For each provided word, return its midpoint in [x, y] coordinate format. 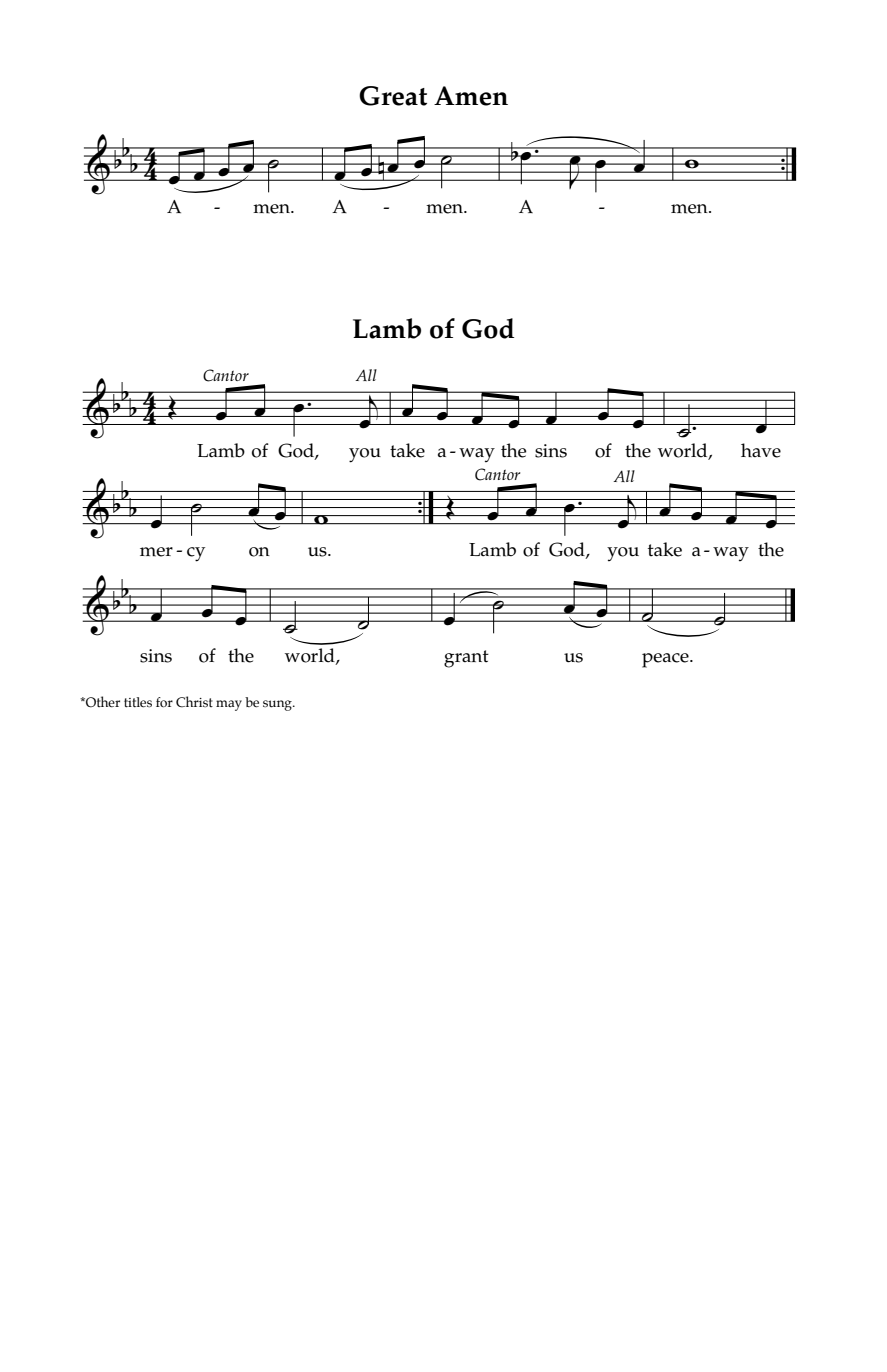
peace [666, 660]
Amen [471, 96]
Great [393, 96]
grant [466, 659]
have [761, 450]
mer [156, 552]
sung [278, 705]
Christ [194, 702]
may [229, 705]
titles [138, 702]
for [164, 702]
